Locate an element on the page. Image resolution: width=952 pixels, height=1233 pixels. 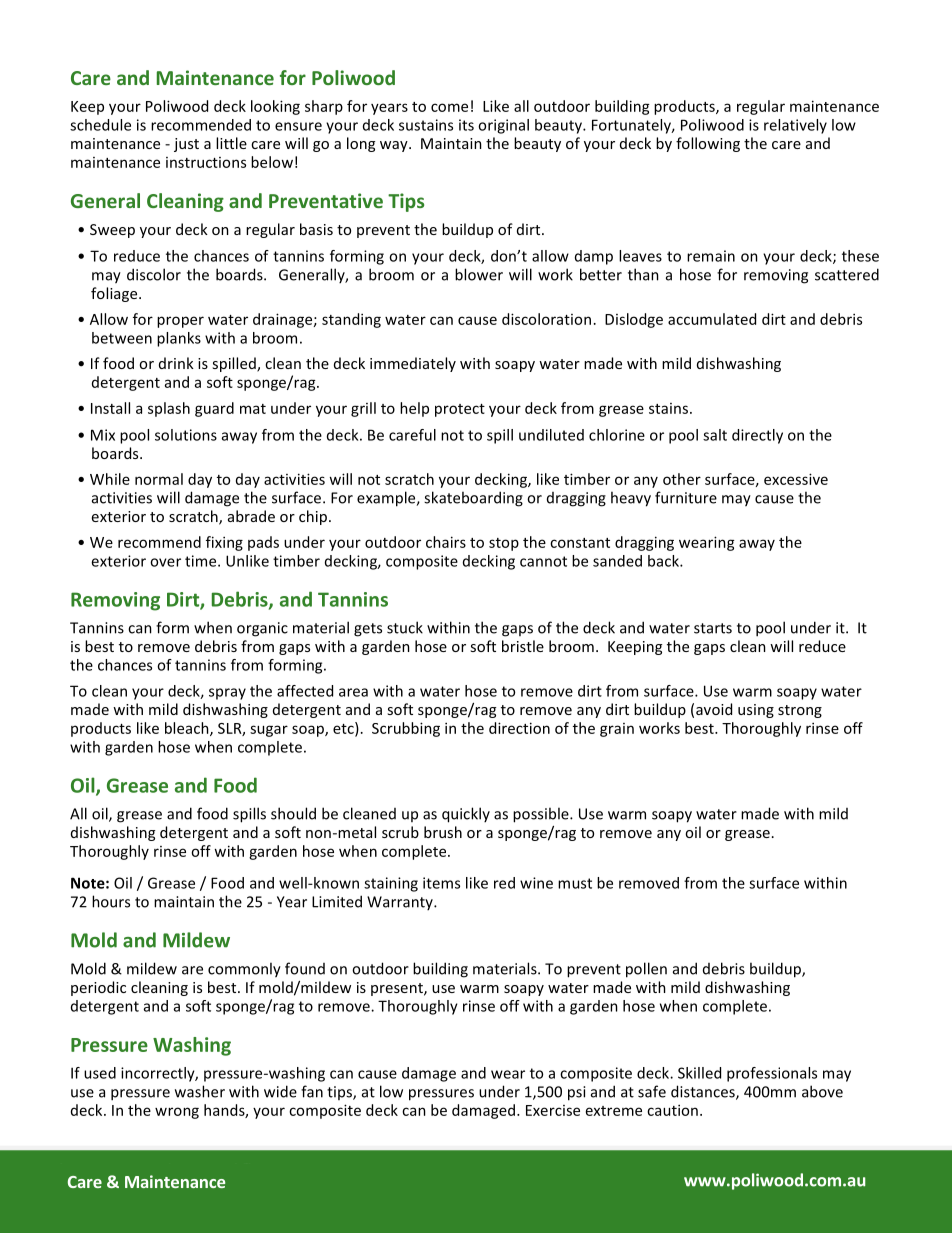
protect is located at coordinates (460, 410).
